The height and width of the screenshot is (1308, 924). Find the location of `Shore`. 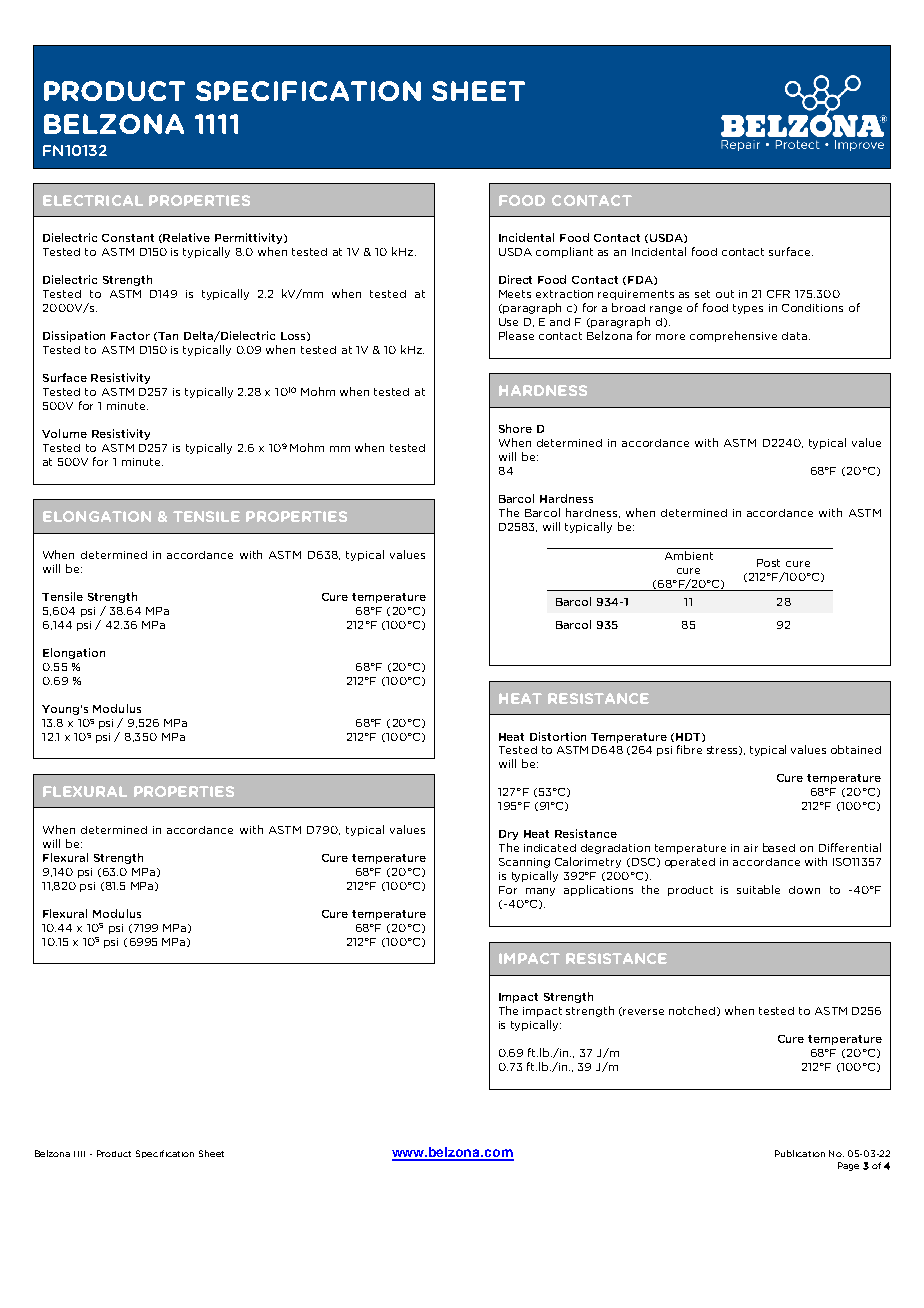

Shore is located at coordinates (515, 428).
